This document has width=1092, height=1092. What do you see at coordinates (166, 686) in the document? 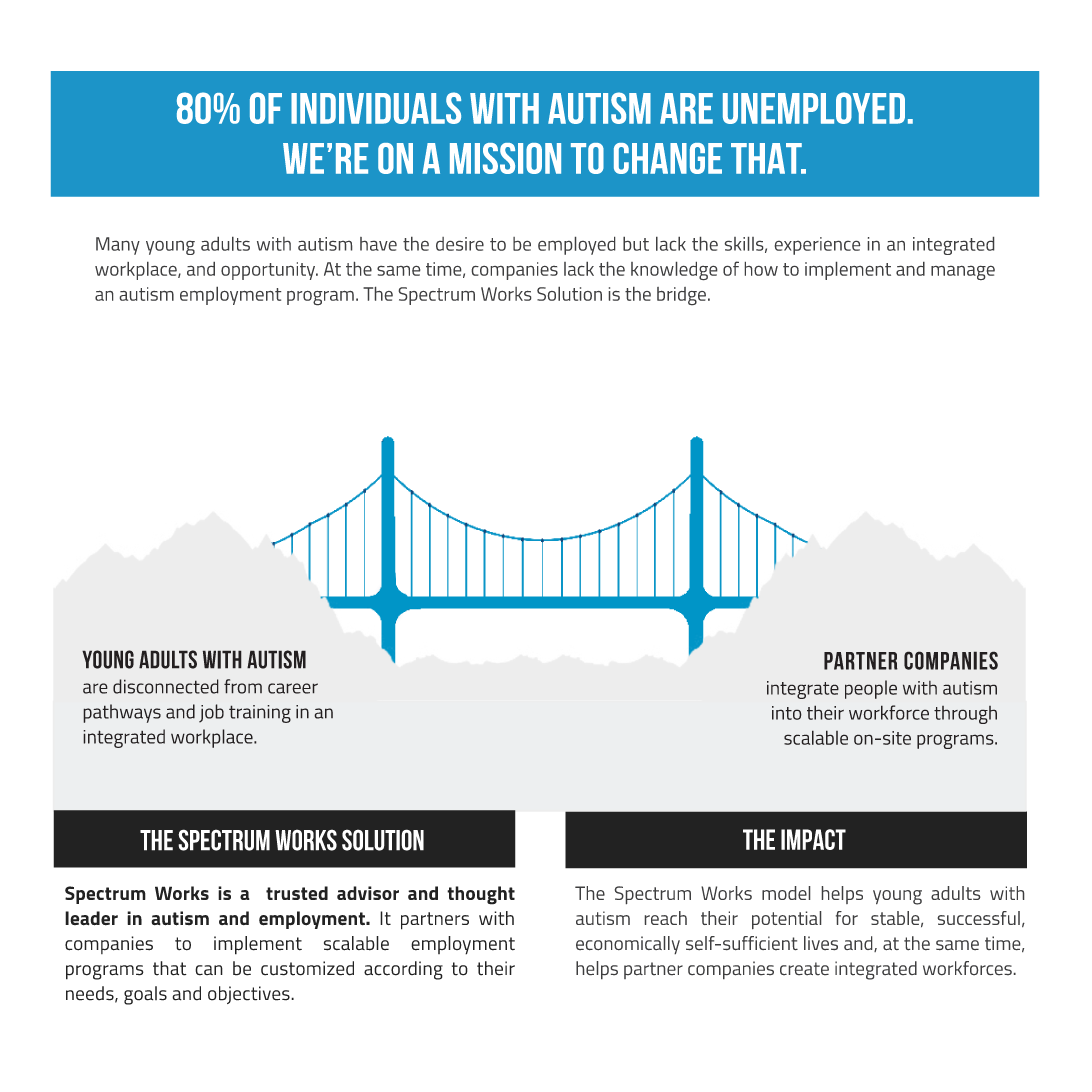
I see `disconnected` at bounding box center [166, 686].
